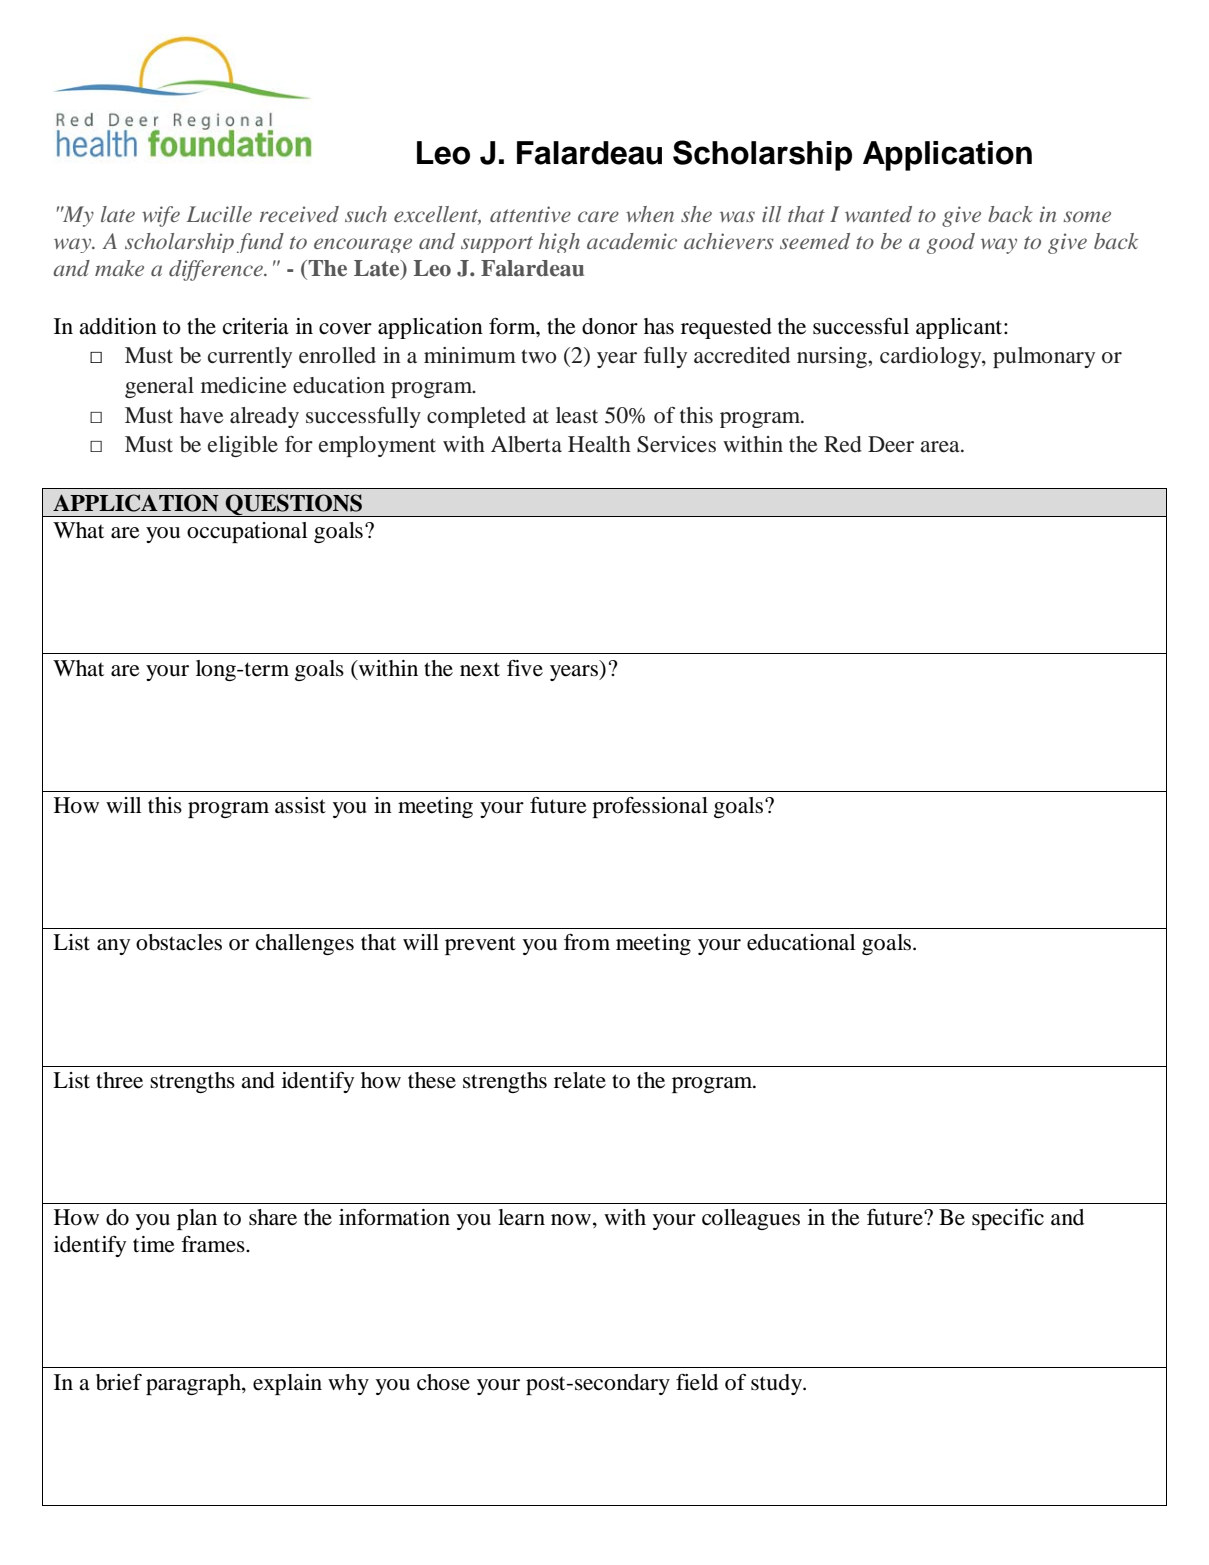 The image size is (1209, 1565). Describe the element at coordinates (941, 447) in the page. I see `area` at that location.
